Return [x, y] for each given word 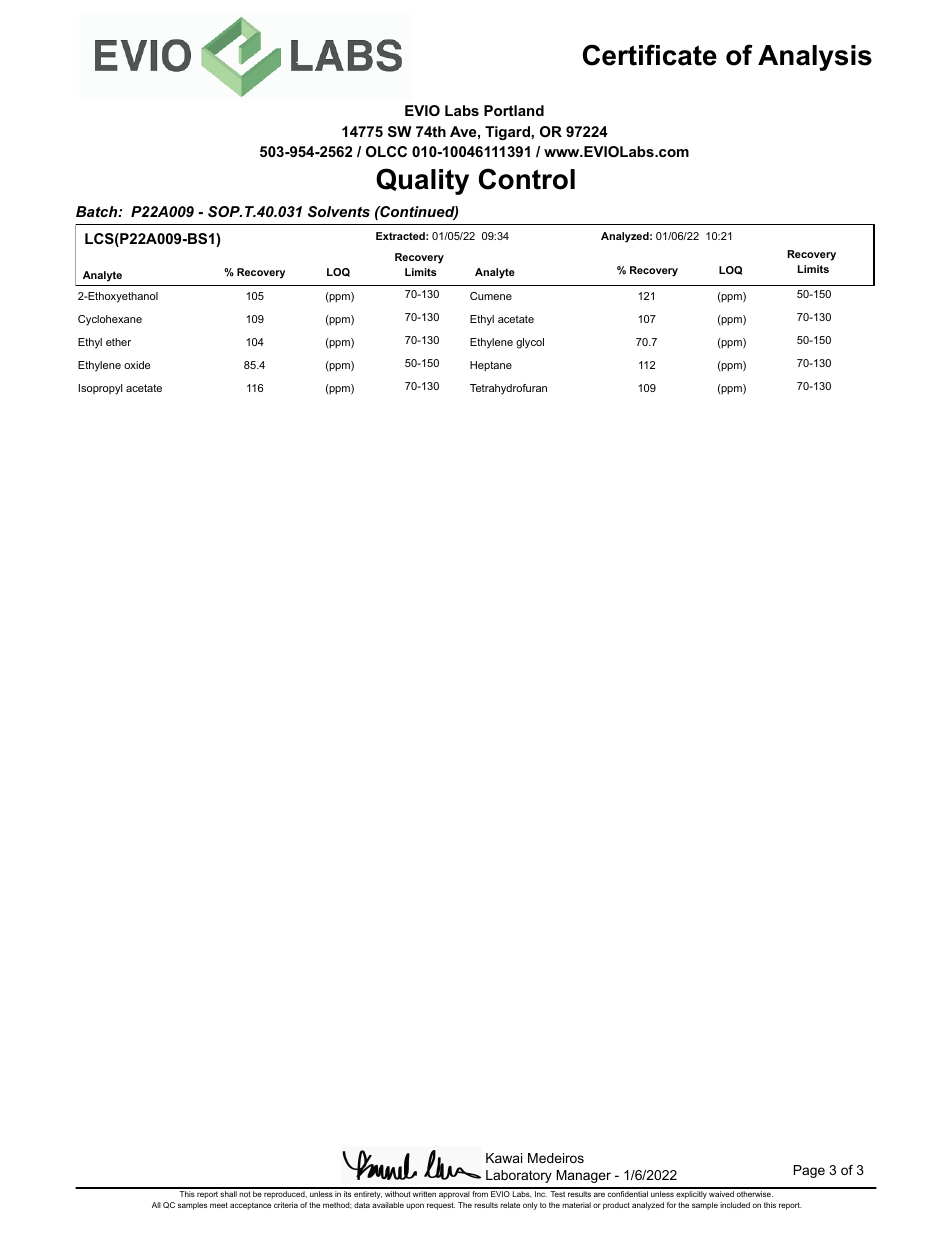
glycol [530, 343]
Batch [98, 211]
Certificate [650, 55]
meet [219, 1205]
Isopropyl [100, 389]
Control [527, 179]
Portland [514, 110]
